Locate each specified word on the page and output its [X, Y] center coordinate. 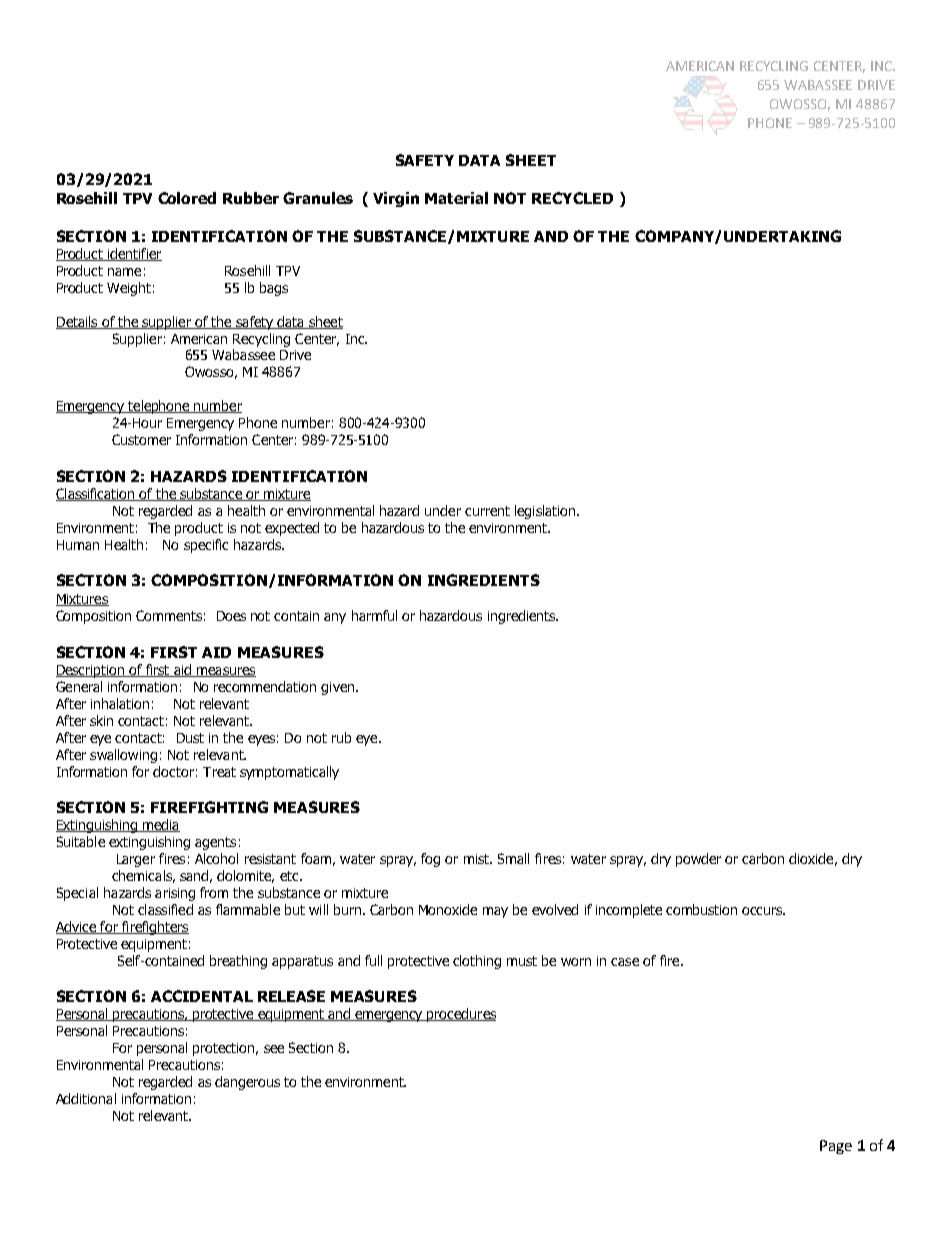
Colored [187, 198]
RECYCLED [572, 198]
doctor [173, 771]
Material [456, 198]
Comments [169, 615]
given [337, 688]
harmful [374, 615]
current [487, 511]
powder [698, 860]
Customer [141, 439]
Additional [86, 1098]
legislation [545, 512]
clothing [477, 962]
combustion [701, 909]
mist [477, 859]
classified [165, 909]
